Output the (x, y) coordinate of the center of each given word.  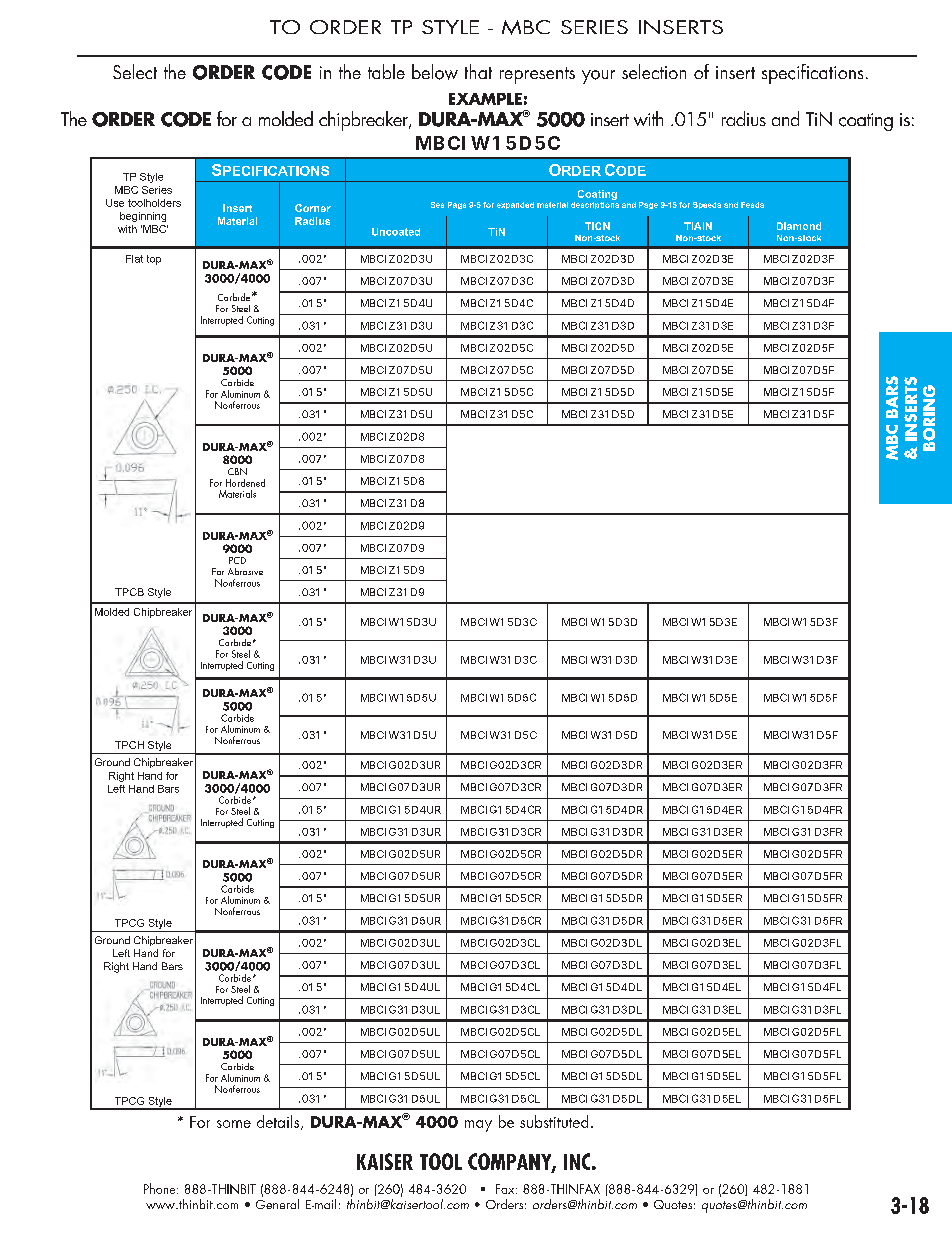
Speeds (707, 205)
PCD (237, 560)
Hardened (245, 483)
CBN (237, 471)
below (435, 72)
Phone (161, 1188)
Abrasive (245, 571)
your (598, 77)
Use (115, 203)
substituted (554, 1121)
